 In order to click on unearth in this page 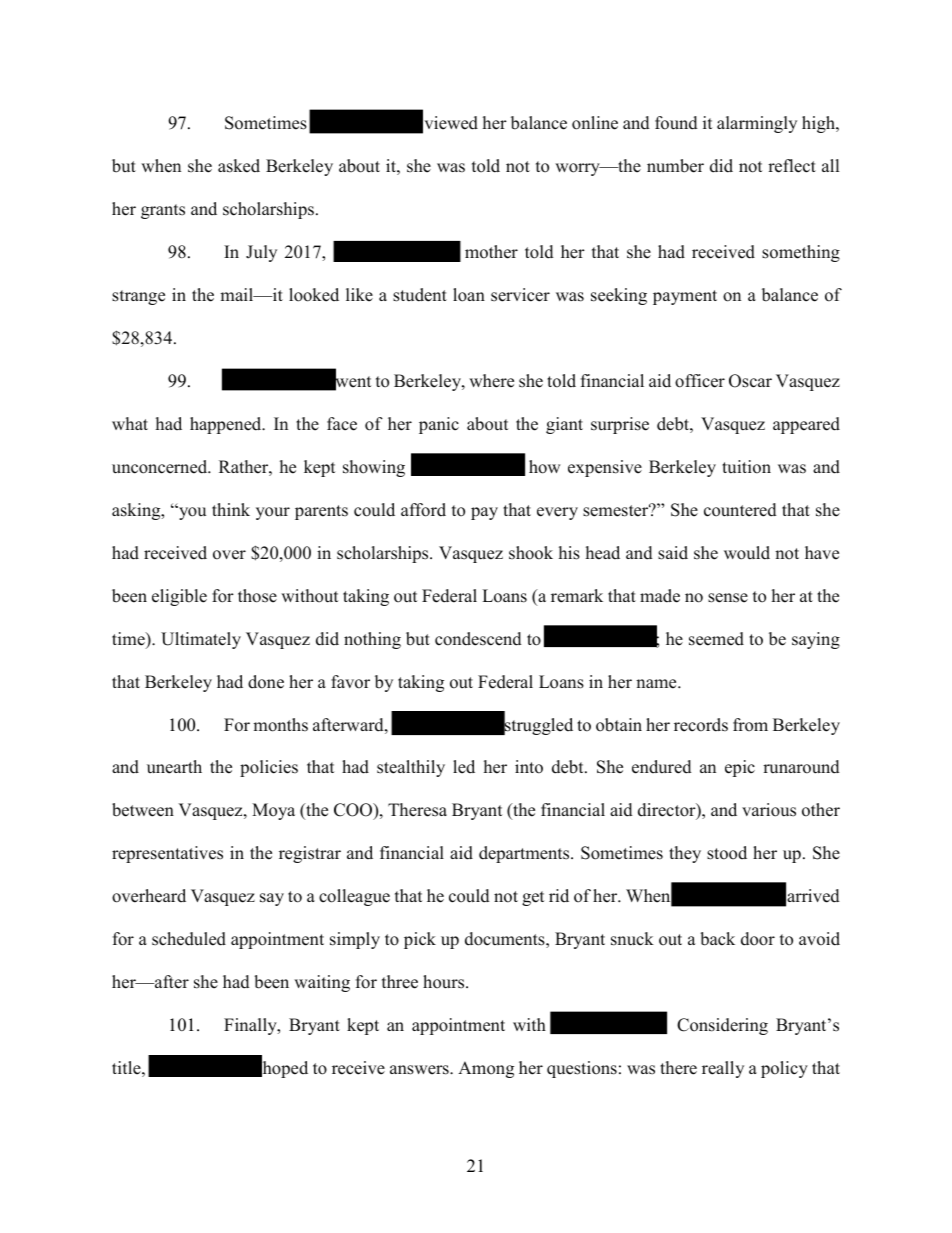, I will do `click(174, 767)`.
